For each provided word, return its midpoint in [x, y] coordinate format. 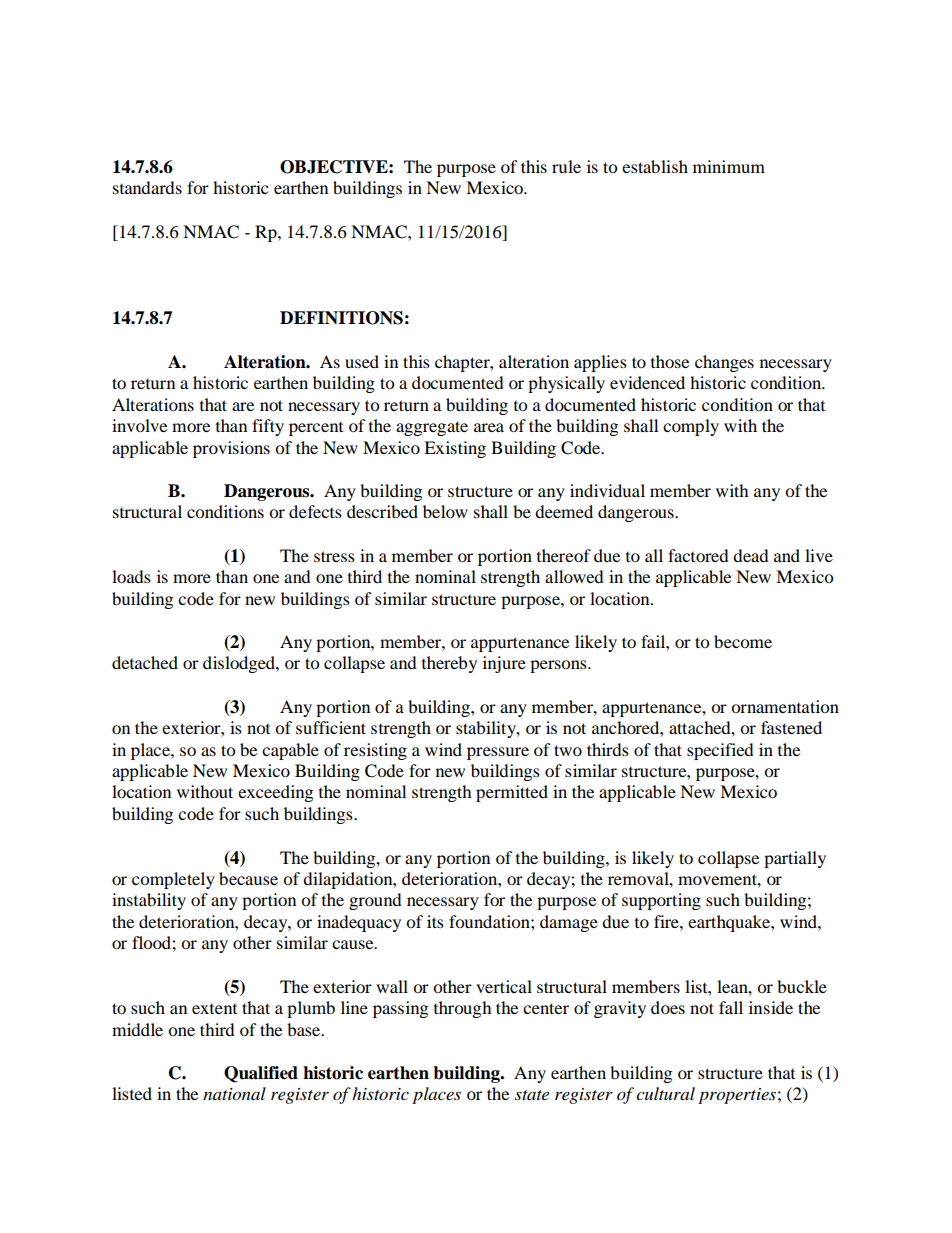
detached [145, 662]
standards [147, 187]
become [743, 641]
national [234, 1094]
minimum [729, 166]
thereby [449, 664]
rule [566, 166]
